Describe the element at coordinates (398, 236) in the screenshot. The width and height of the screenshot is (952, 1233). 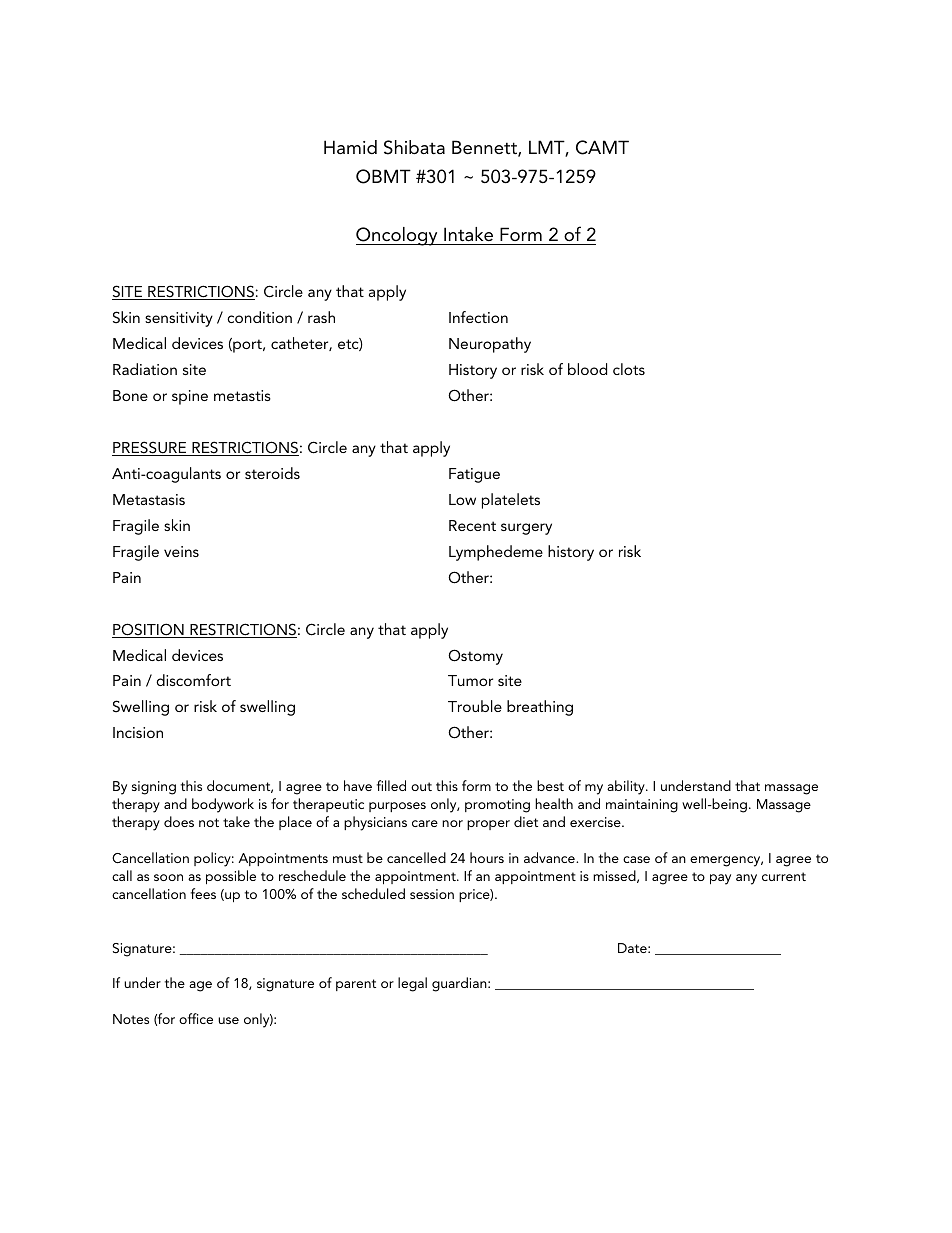
I see `Oncology` at that location.
